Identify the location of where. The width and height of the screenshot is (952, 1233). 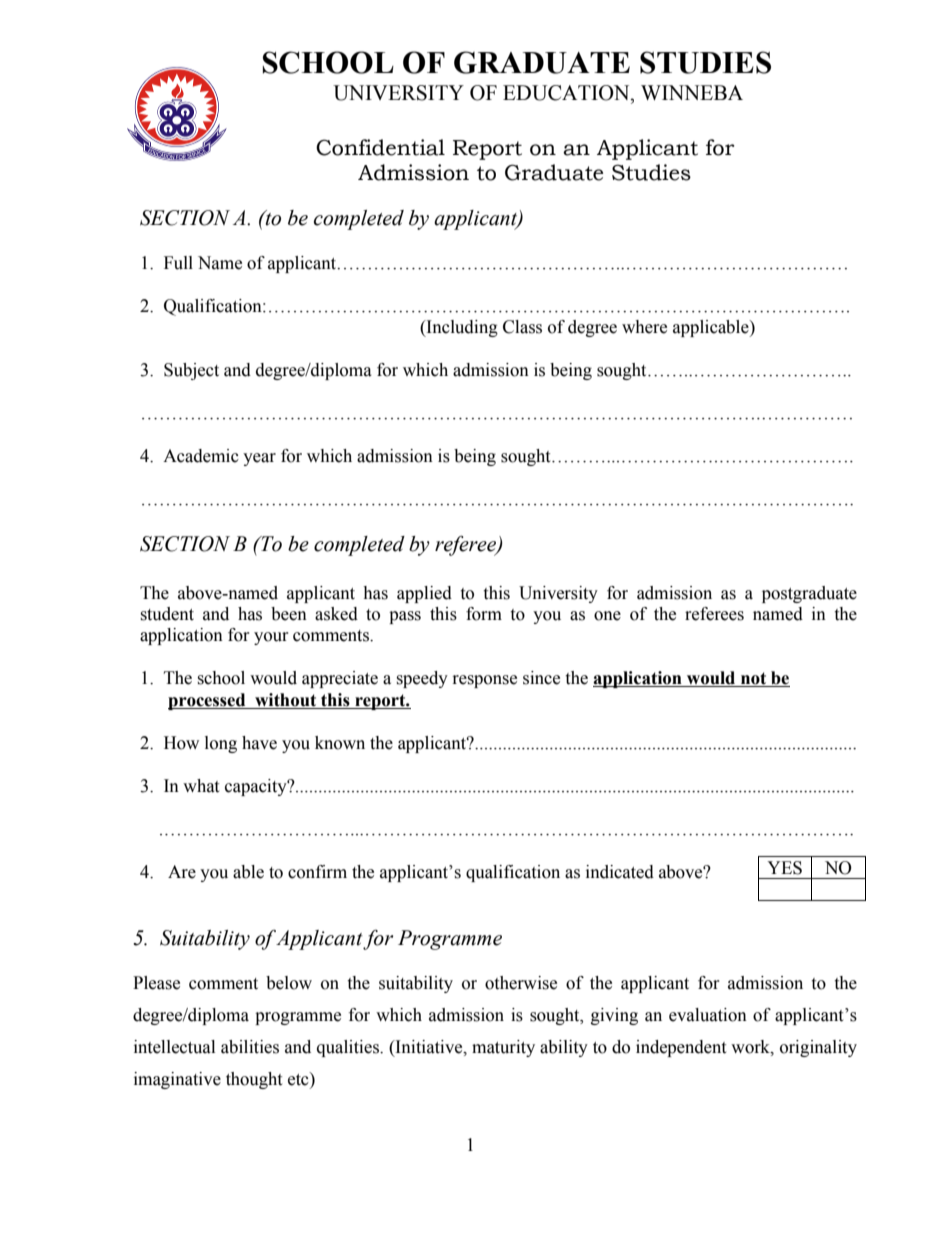
(644, 327).
